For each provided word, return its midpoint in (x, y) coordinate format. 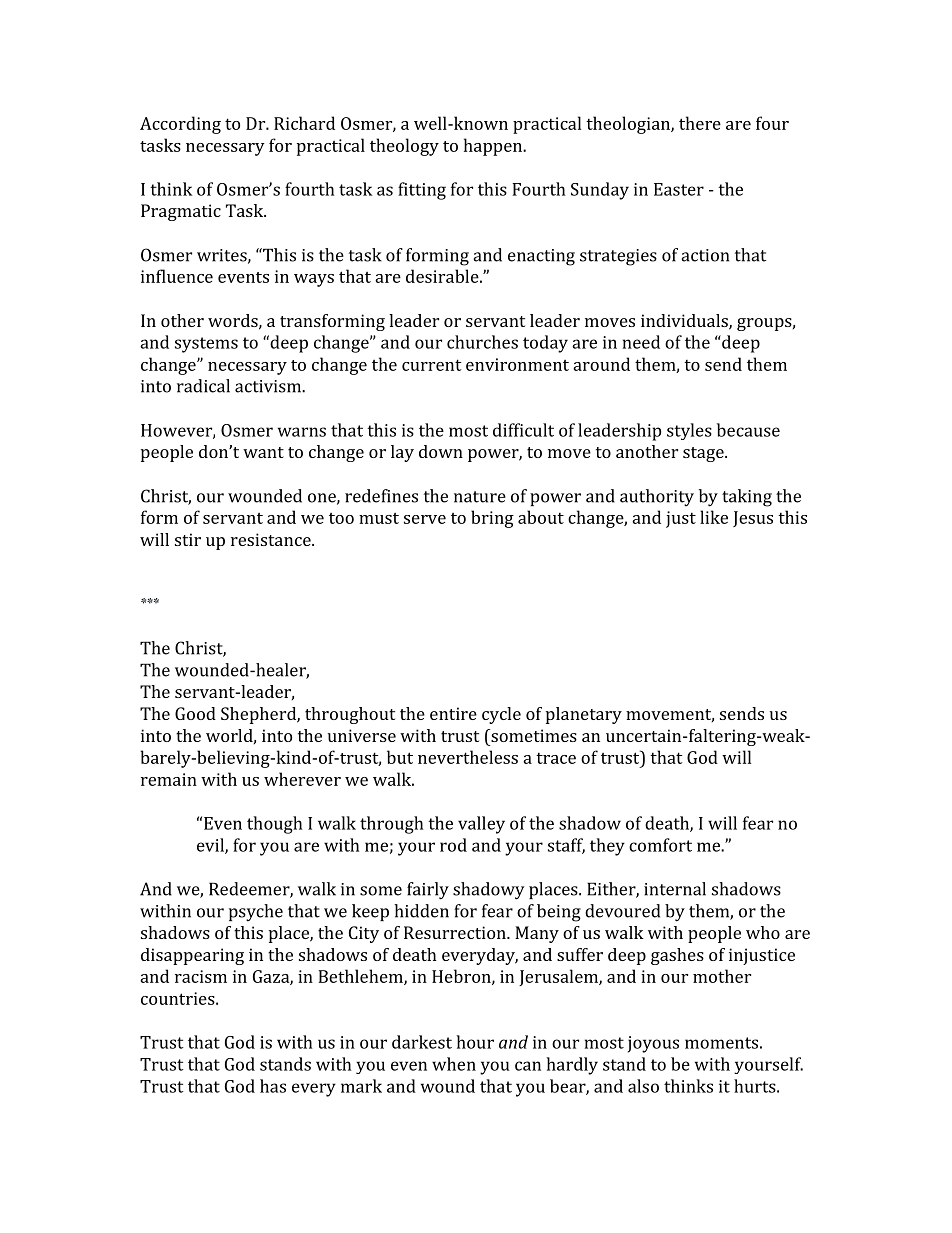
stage (704, 454)
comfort (660, 845)
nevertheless (468, 757)
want (263, 452)
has (273, 1086)
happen (494, 147)
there (700, 123)
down (441, 451)
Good (195, 713)
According (180, 125)
